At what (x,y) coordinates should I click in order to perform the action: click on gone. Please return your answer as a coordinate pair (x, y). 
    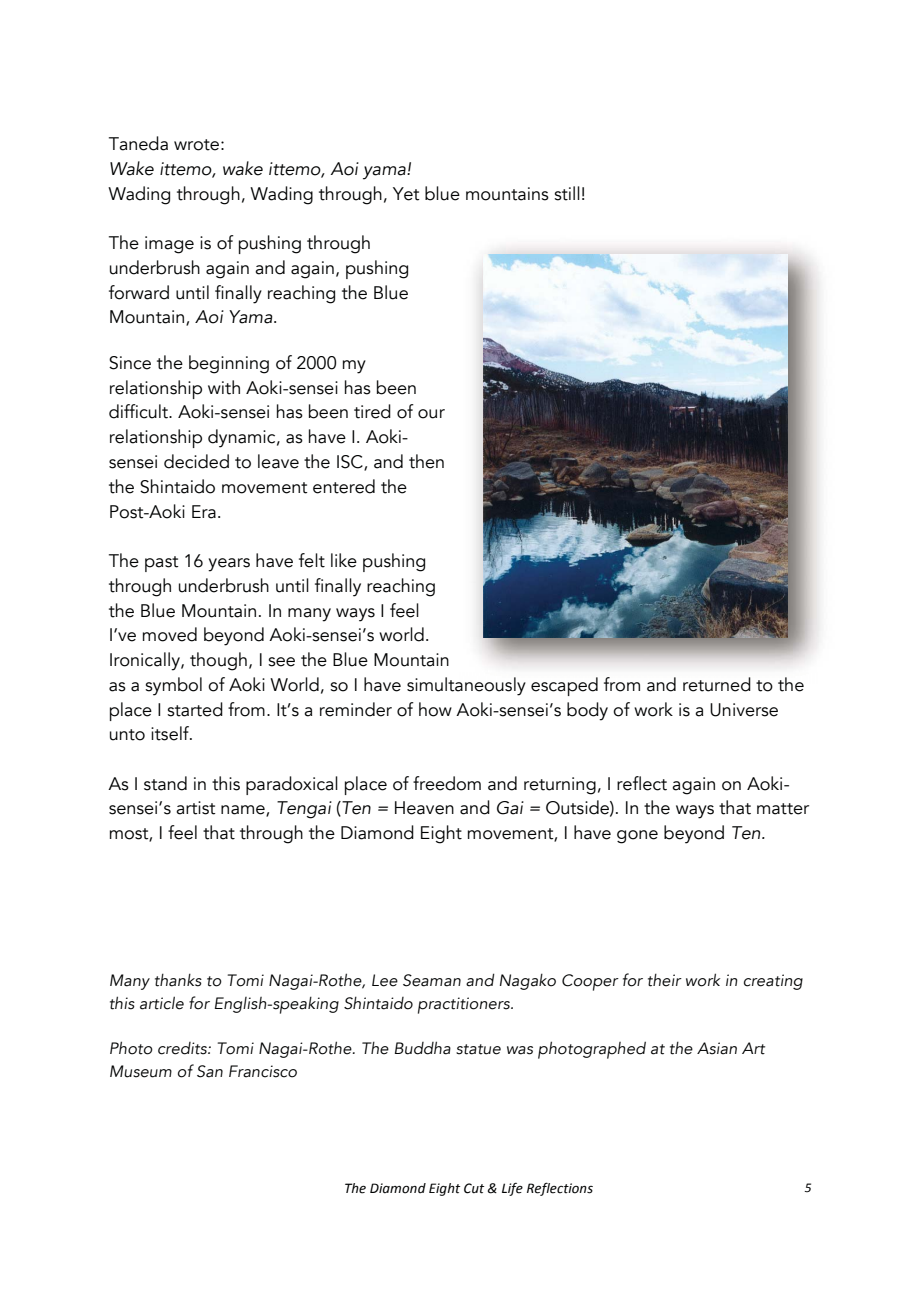
    Looking at the image, I should click on (637, 837).
